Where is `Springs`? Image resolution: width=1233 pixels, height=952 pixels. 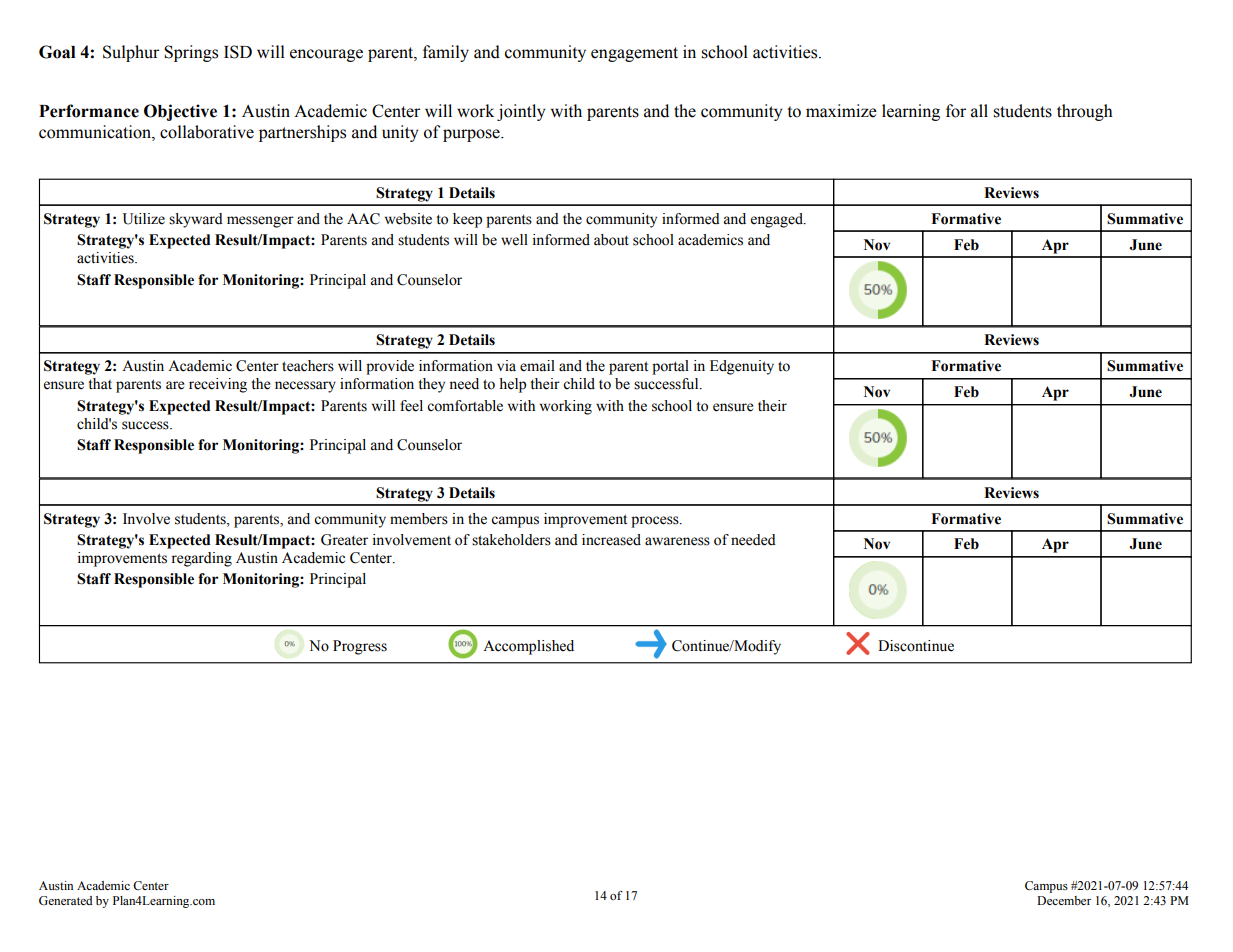
Springs is located at coordinates (191, 53).
